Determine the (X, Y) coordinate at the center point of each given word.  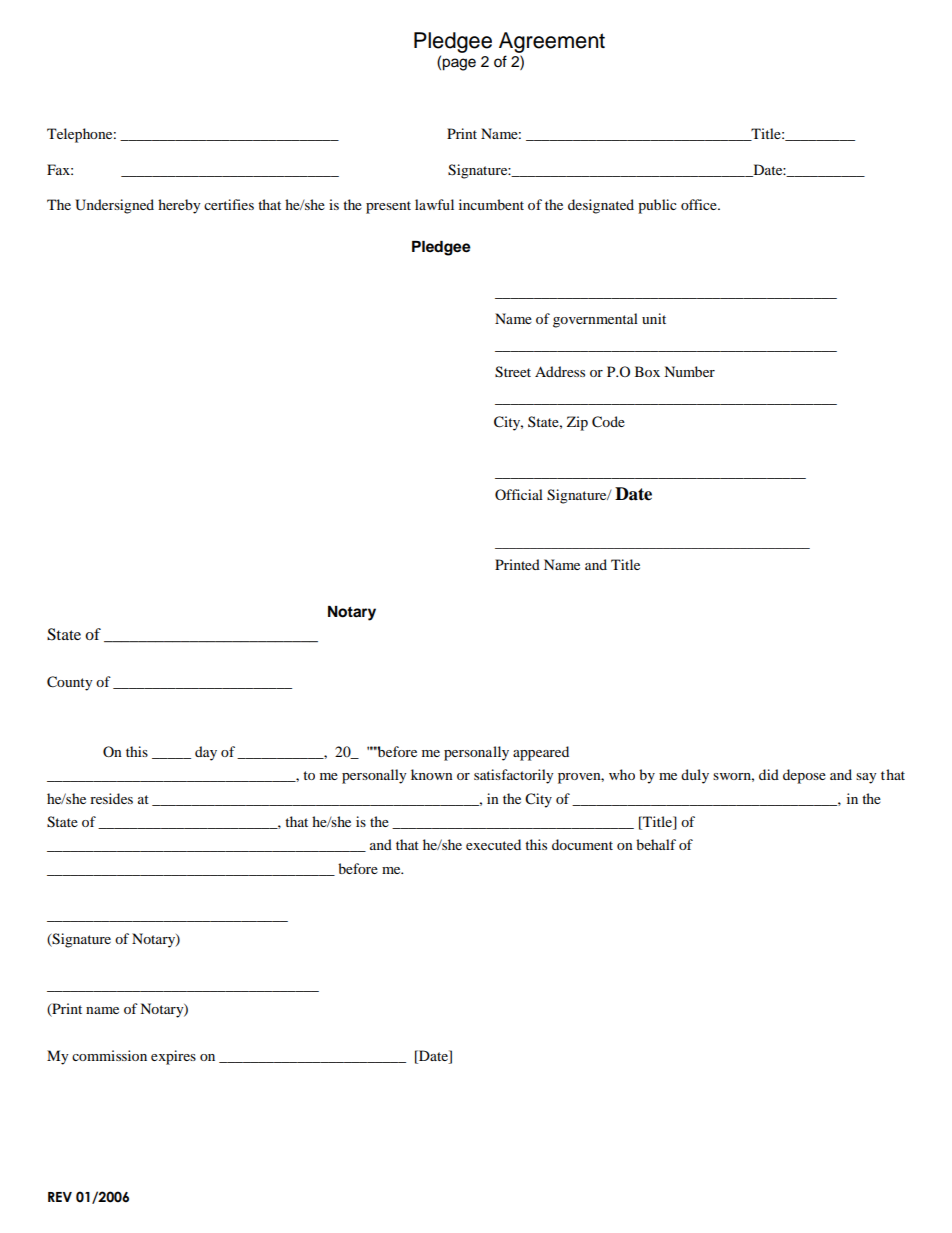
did (769, 774)
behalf (656, 844)
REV (60, 1197)
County (70, 683)
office (700, 204)
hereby (179, 206)
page (459, 64)
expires (173, 1057)
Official (519, 494)
